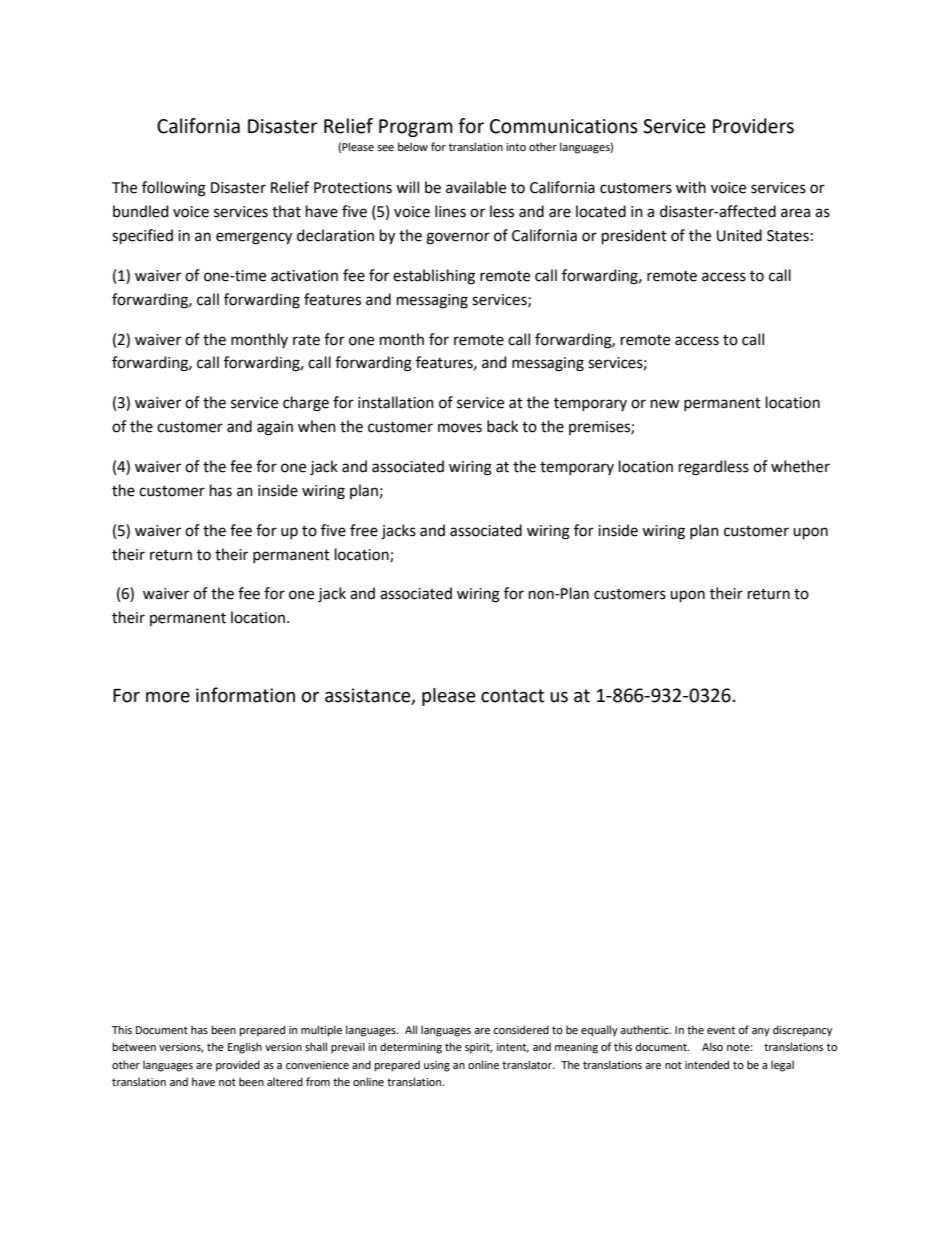 Image resolution: width=952 pixels, height=1233 pixels. What do you see at coordinates (174, 189) in the image?
I see `following` at bounding box center [174, 189].
